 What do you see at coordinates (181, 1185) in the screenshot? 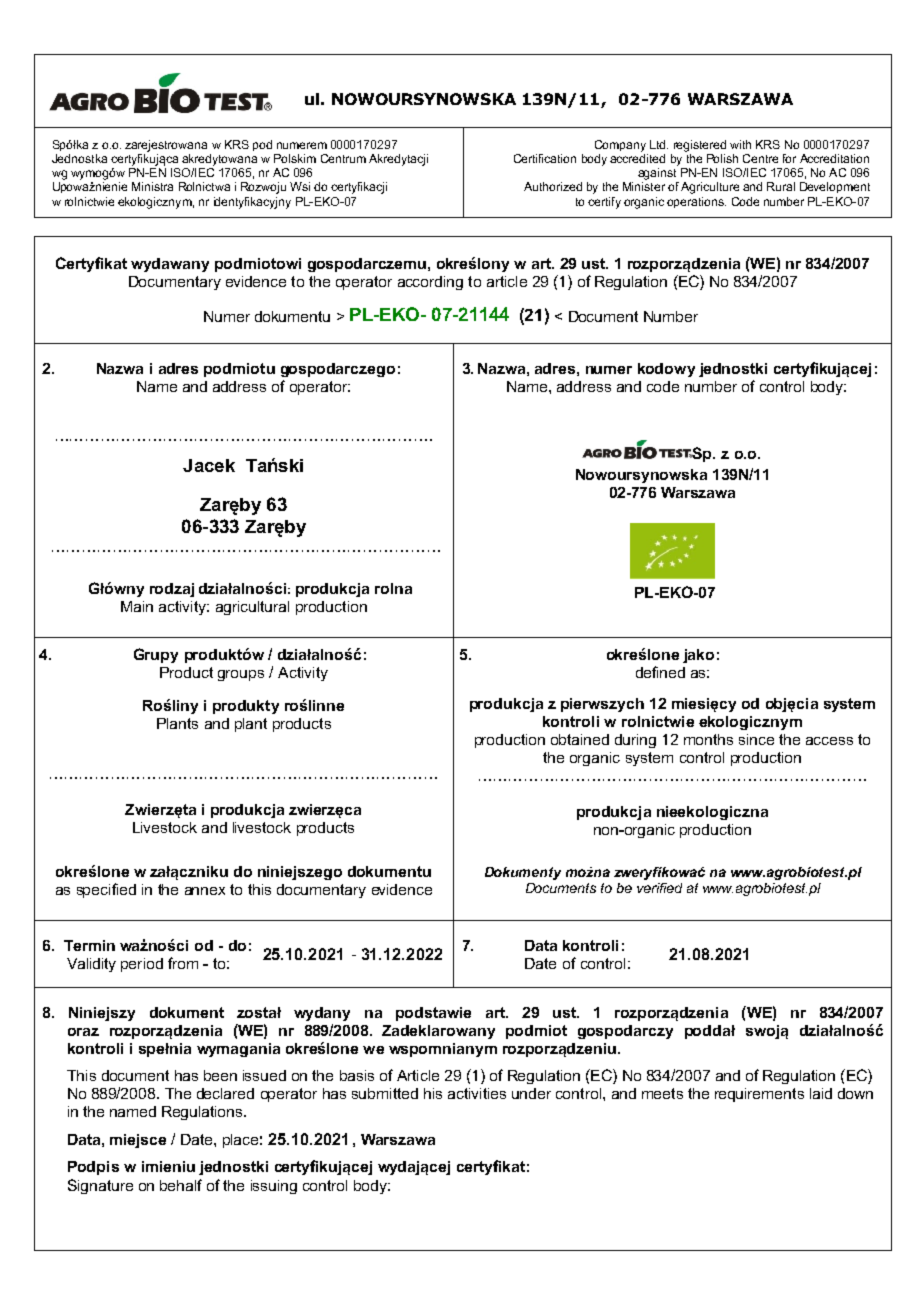
I see `behalf` at bounding box center [181, 1185].
